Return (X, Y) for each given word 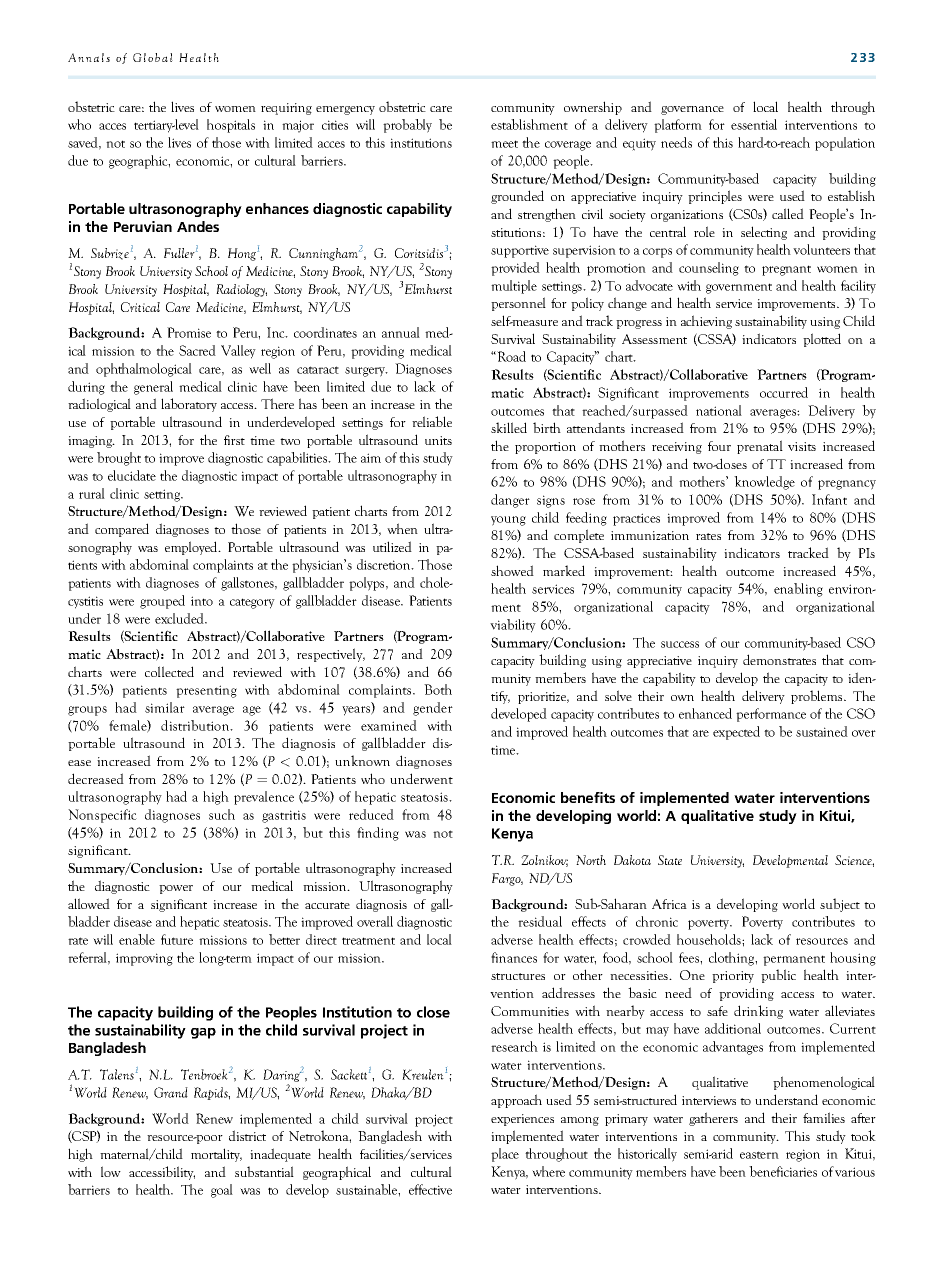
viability (513, 626)
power (176, 889)
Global (153, 57)
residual (540, 921)
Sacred (197, 350)
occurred (784, 392)
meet (504, 144)
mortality (216, 1155)
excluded (180, 618)
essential (754, 124)
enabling (798, 590)
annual (401, 332)
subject (840, 905)
